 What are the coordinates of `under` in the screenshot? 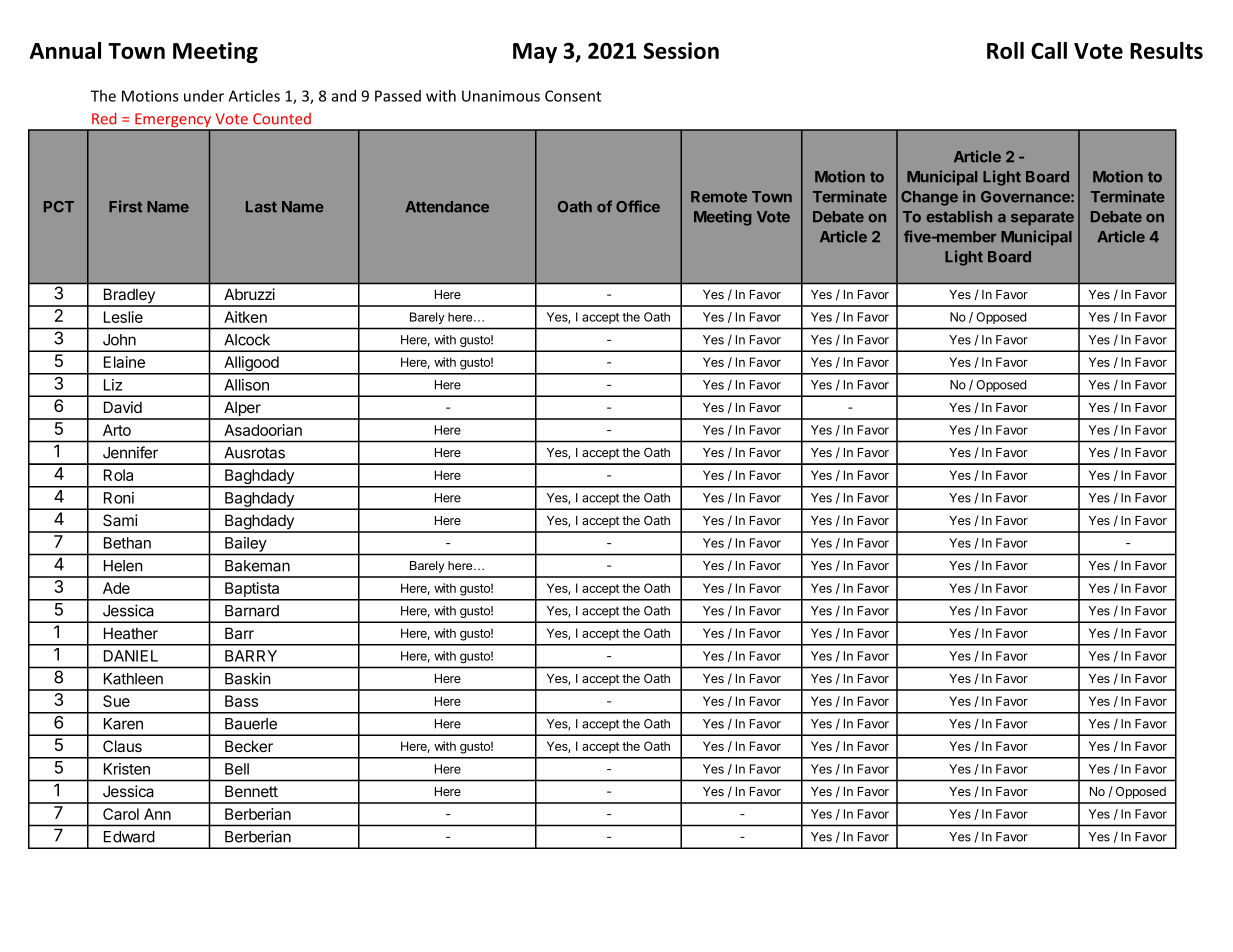 It's located at (204, 96).
